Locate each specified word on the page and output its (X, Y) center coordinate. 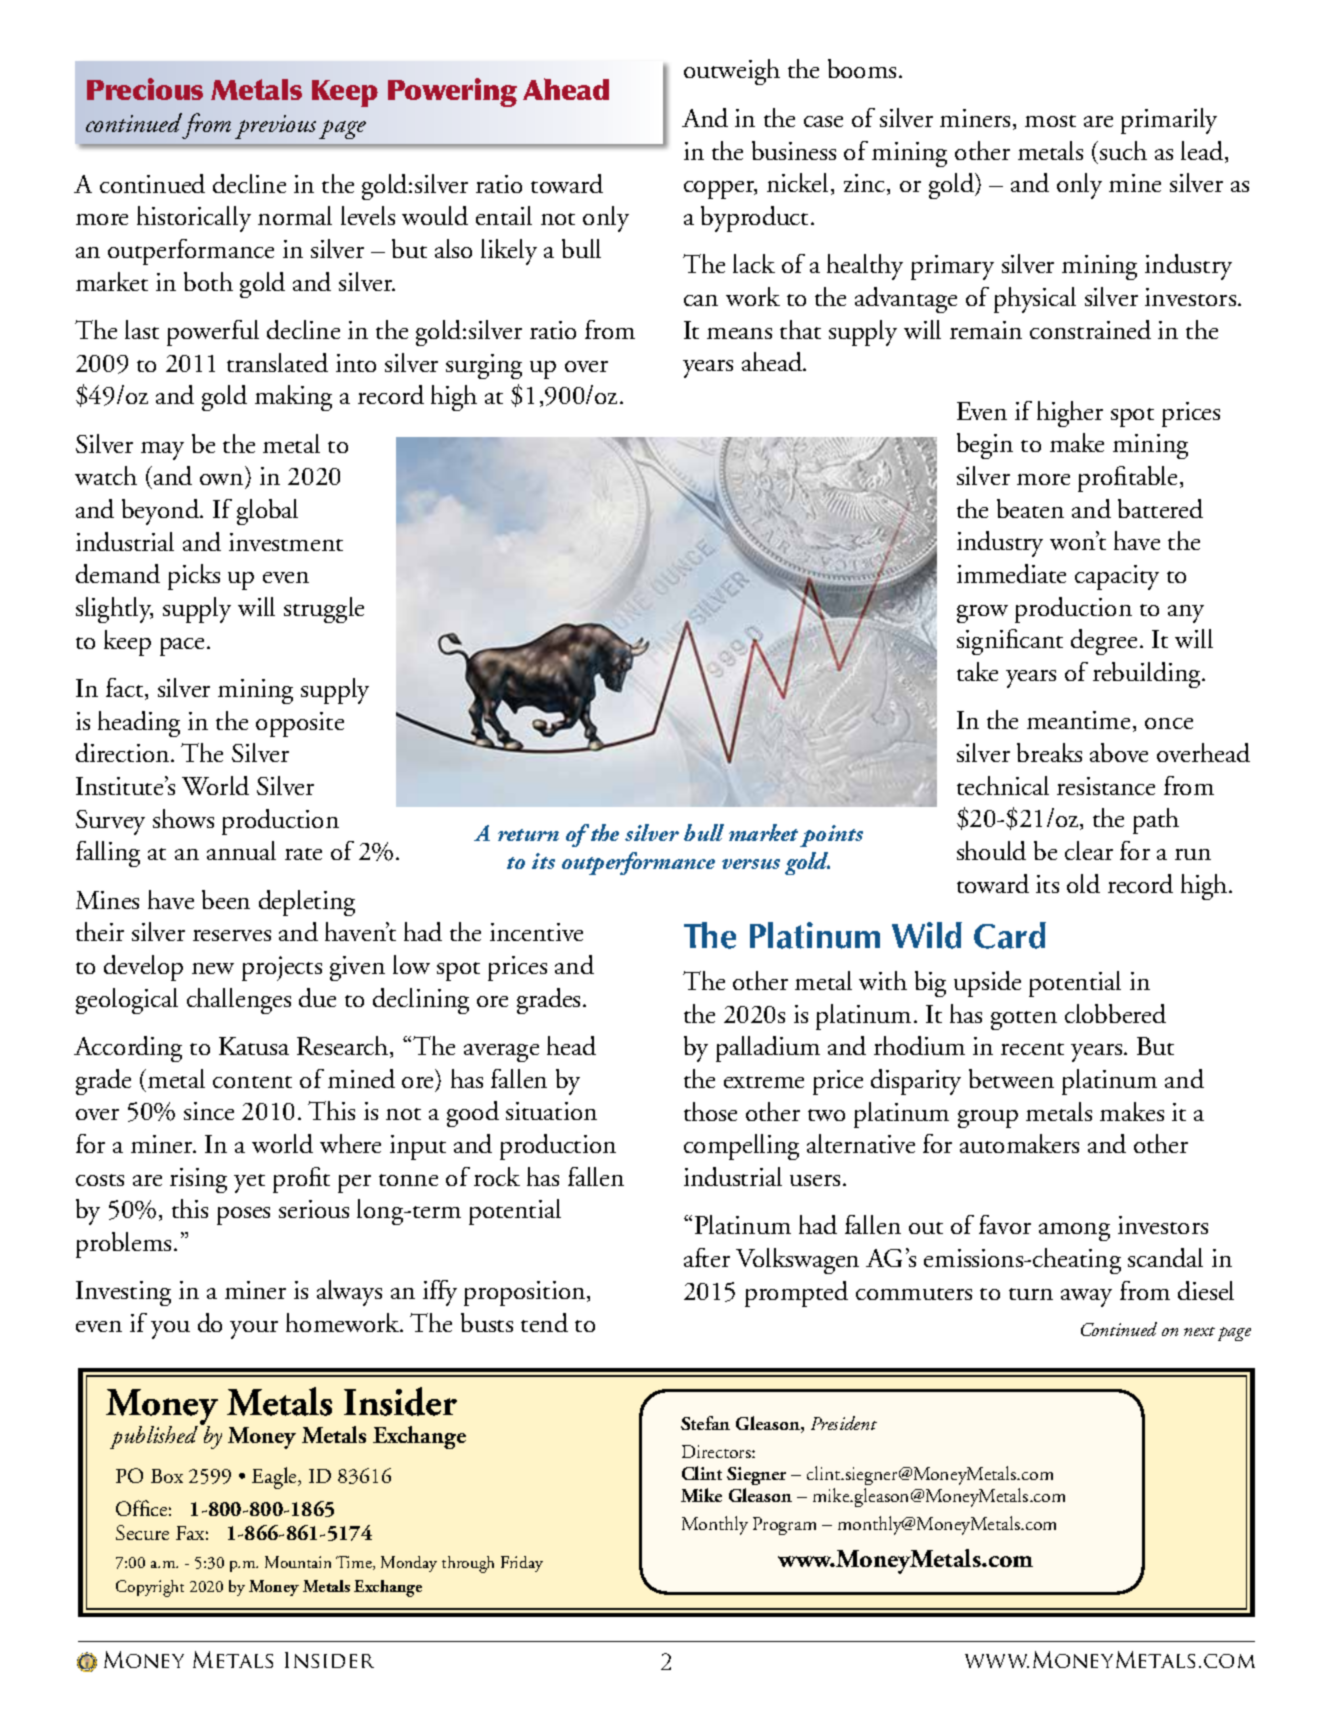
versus (751, 864)
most (1050, 121)
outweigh (732, 72)
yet (249, 1183)
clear (1089, 850)
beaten (1030, 508)
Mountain (298, 1562)
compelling (741, 1147)
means (739, 333)
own (223, 481)
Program (784, 1526)
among (1074, 1232)
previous (275, 127)
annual (241, 850)
